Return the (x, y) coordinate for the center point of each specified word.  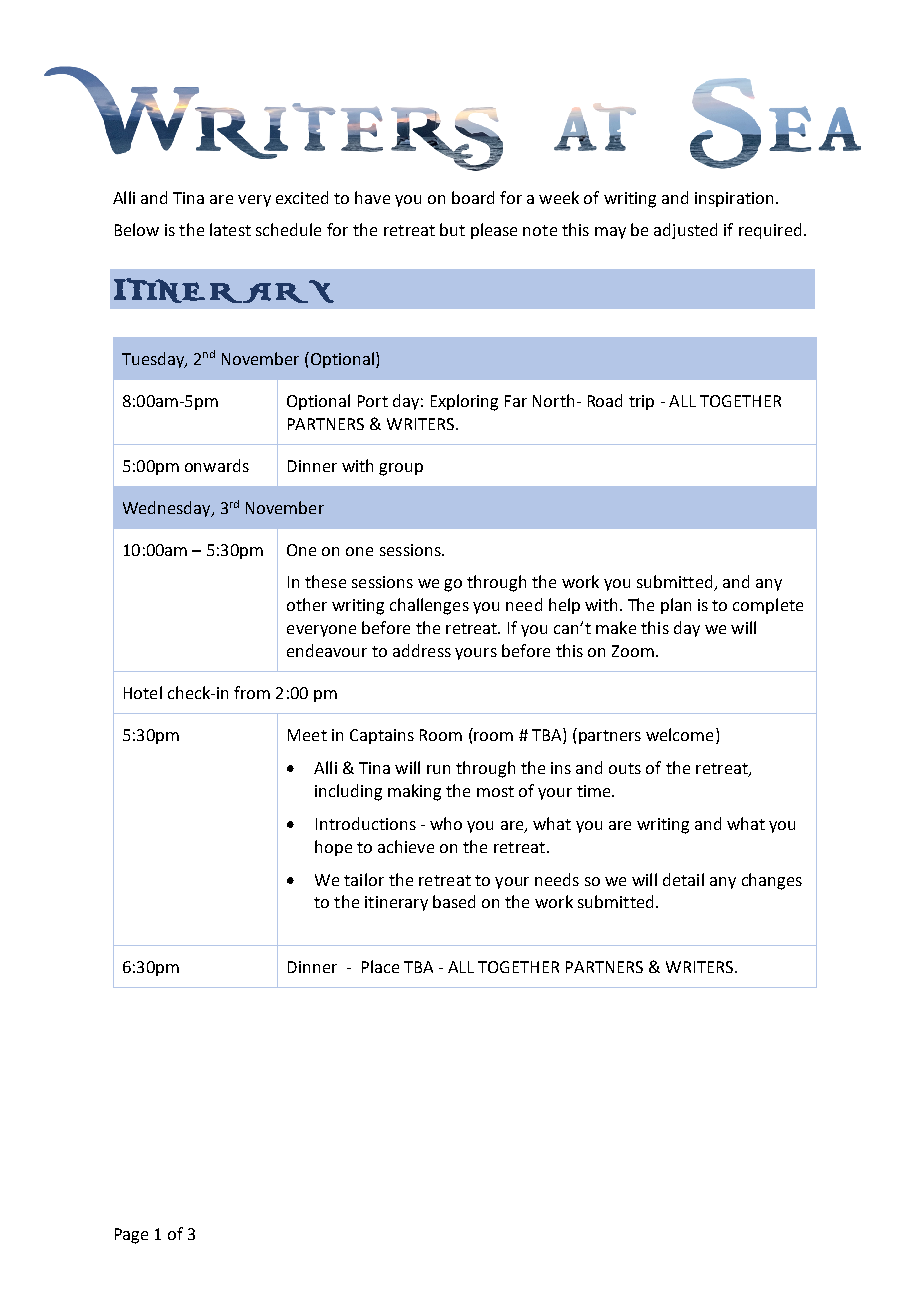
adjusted (685, 231)
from (252, 692)
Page (131, 1236)
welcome (679, 734)
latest (230, 229)
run (438, 769)
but (452, 229)
